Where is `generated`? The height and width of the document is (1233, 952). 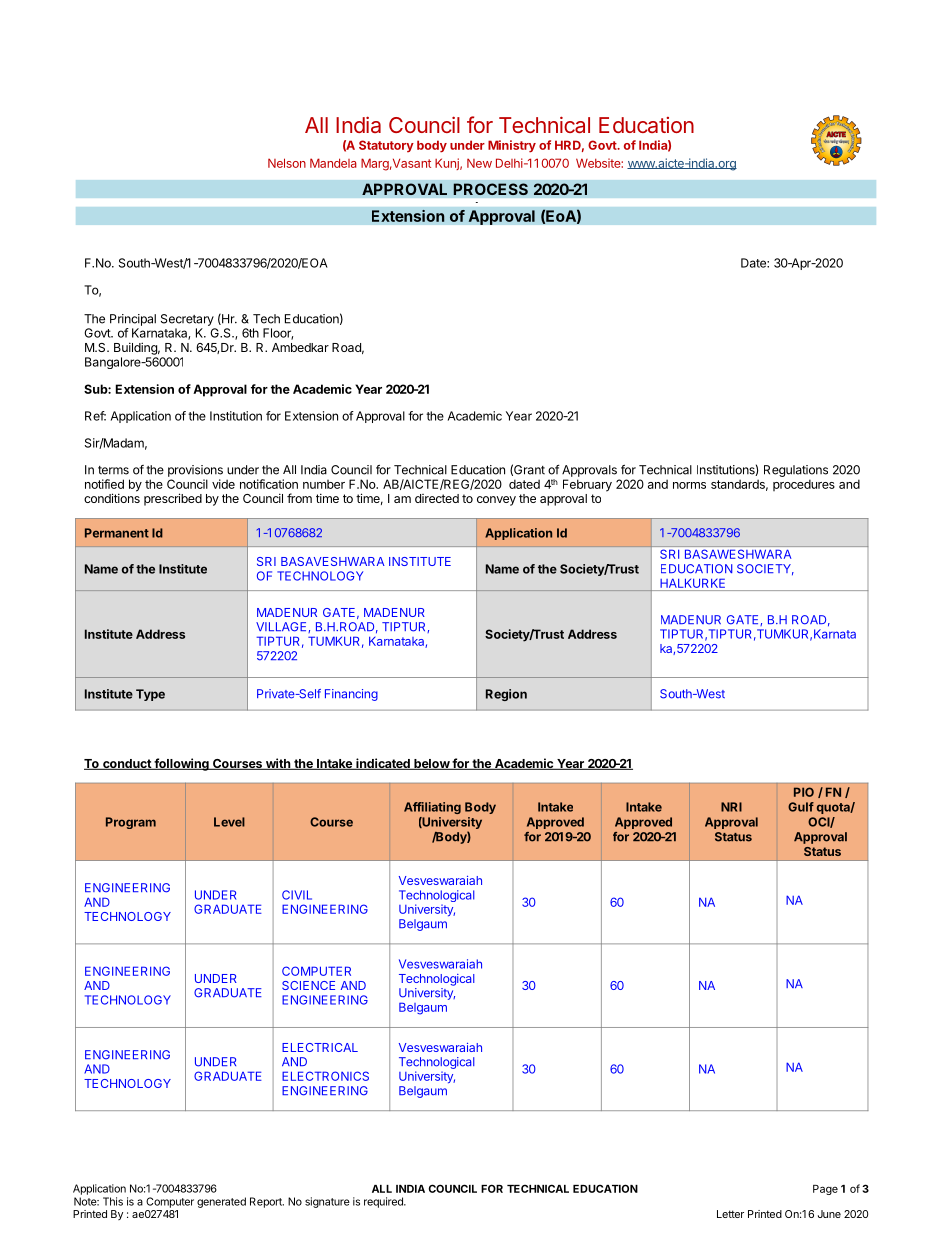 generated is located at coordinates (221, 1202).
